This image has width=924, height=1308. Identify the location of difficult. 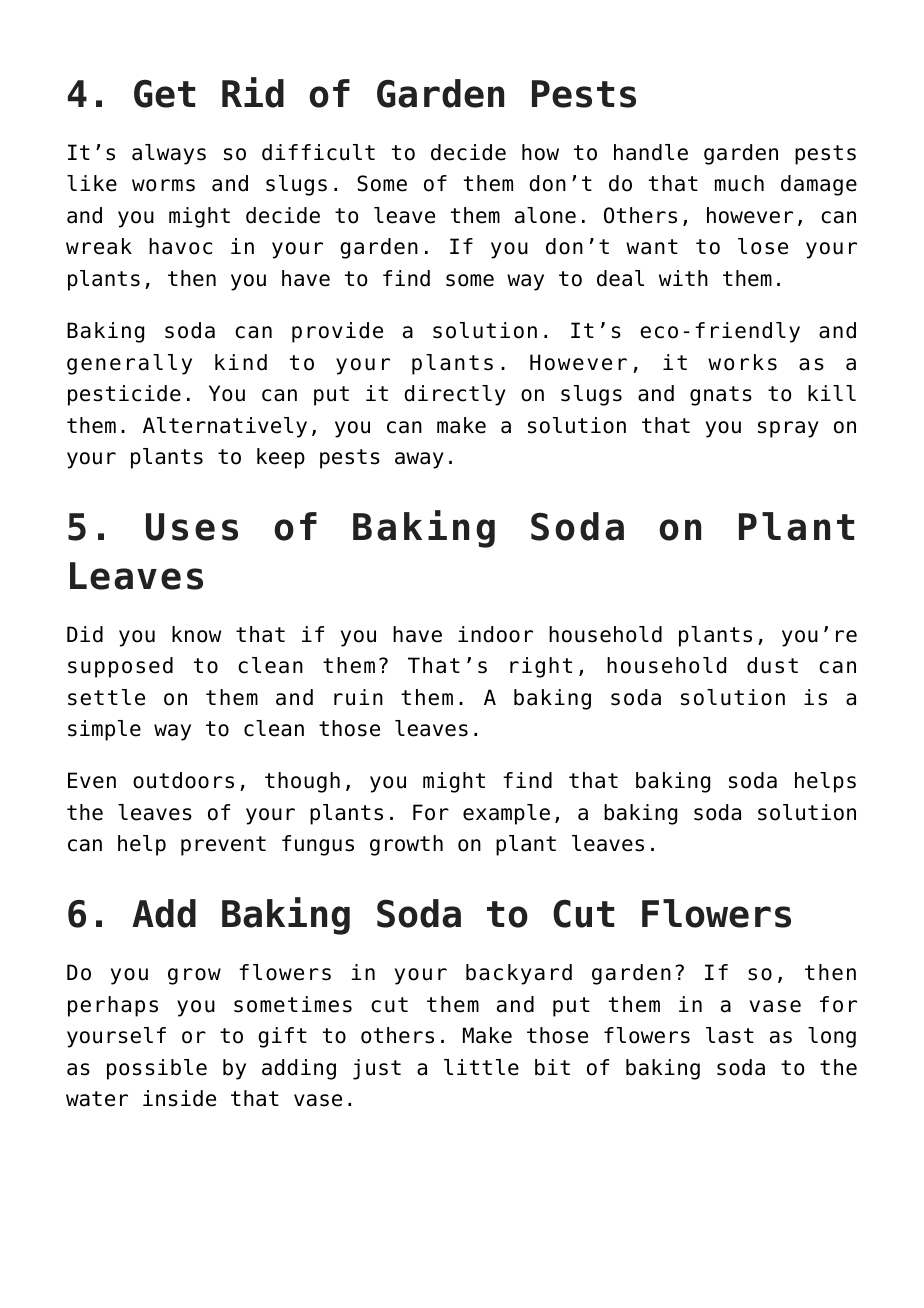
(318, 152).
